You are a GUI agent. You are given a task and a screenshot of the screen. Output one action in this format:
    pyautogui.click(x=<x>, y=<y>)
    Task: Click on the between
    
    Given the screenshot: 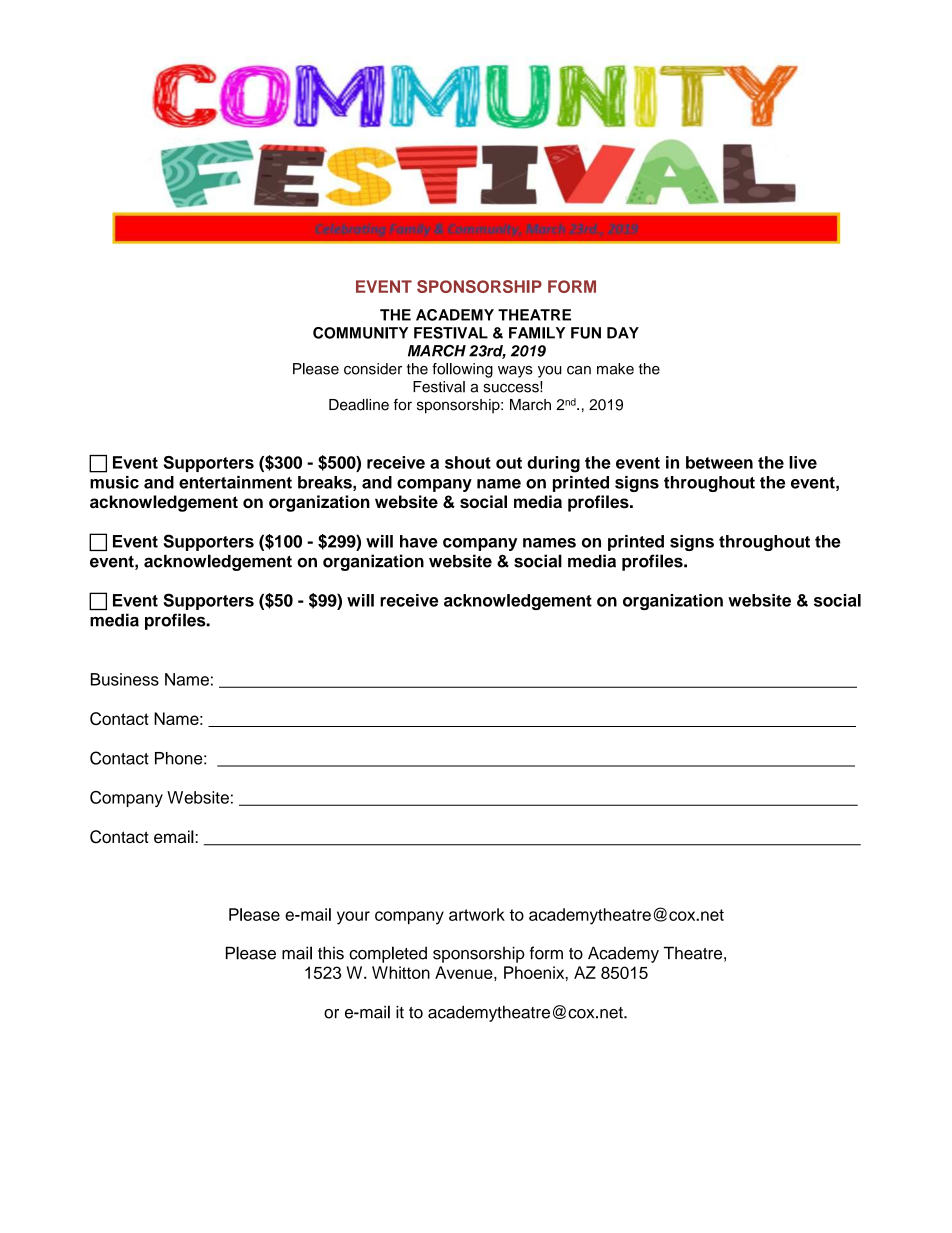 What is the action you would take?
    pyautogui.click(x=719, y=462)
